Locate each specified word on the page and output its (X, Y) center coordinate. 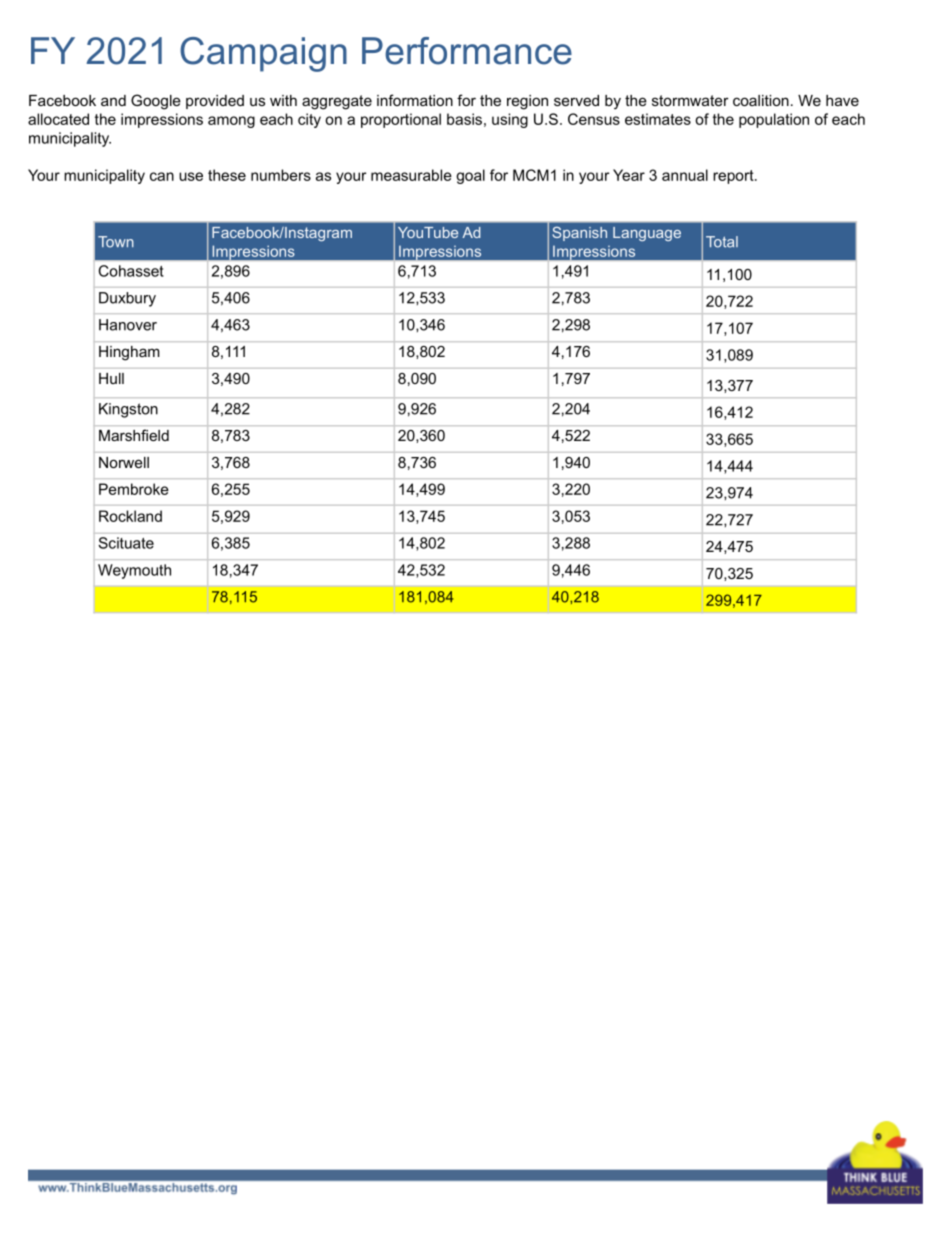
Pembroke (134, 489)
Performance (467, 51)
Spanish (579, 234)
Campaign (263, 54)
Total (722, 242)
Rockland (130, 516)
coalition (761, 100)
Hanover (128, 325)
